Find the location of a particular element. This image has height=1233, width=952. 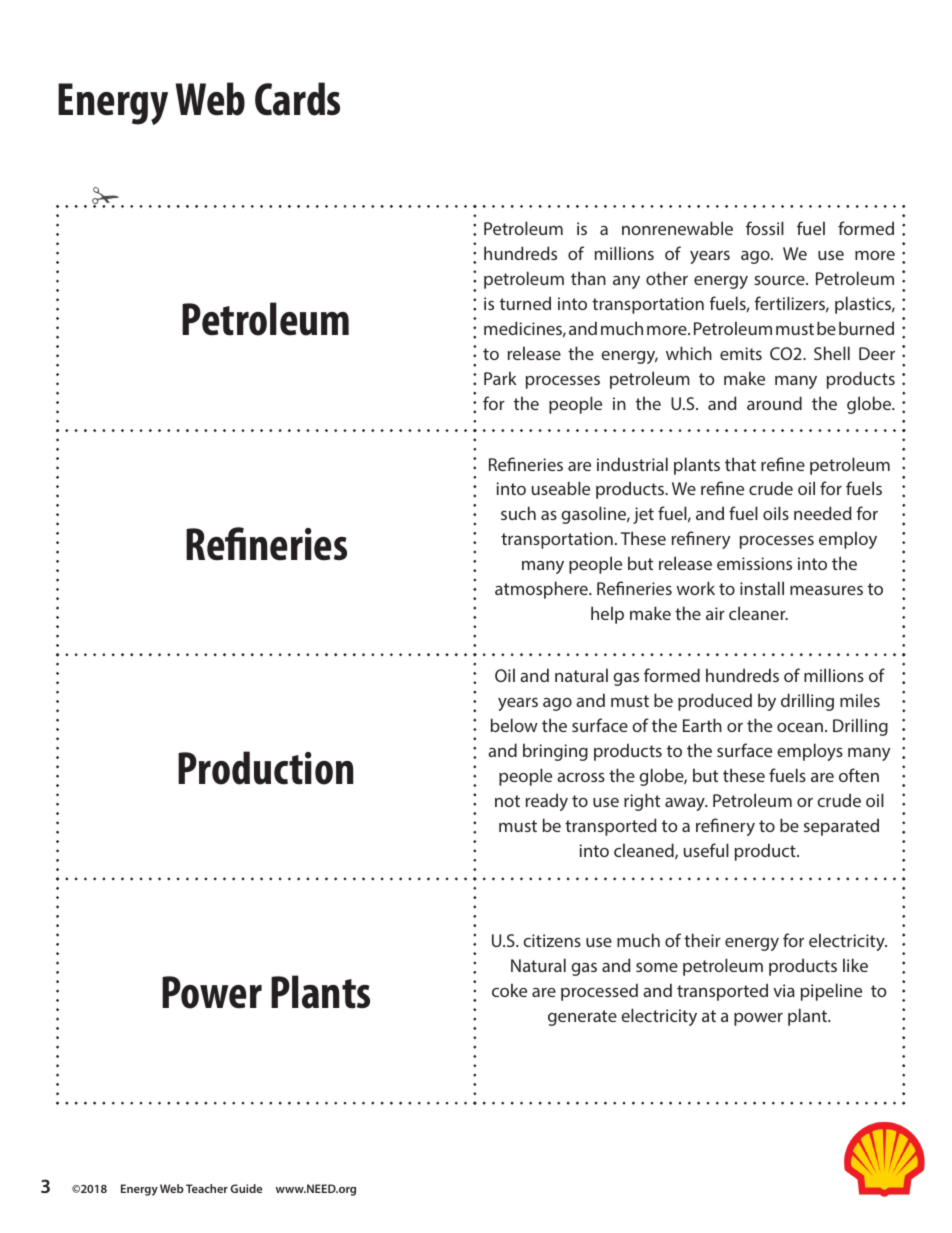

coke is located at coordinates (509, 990).
